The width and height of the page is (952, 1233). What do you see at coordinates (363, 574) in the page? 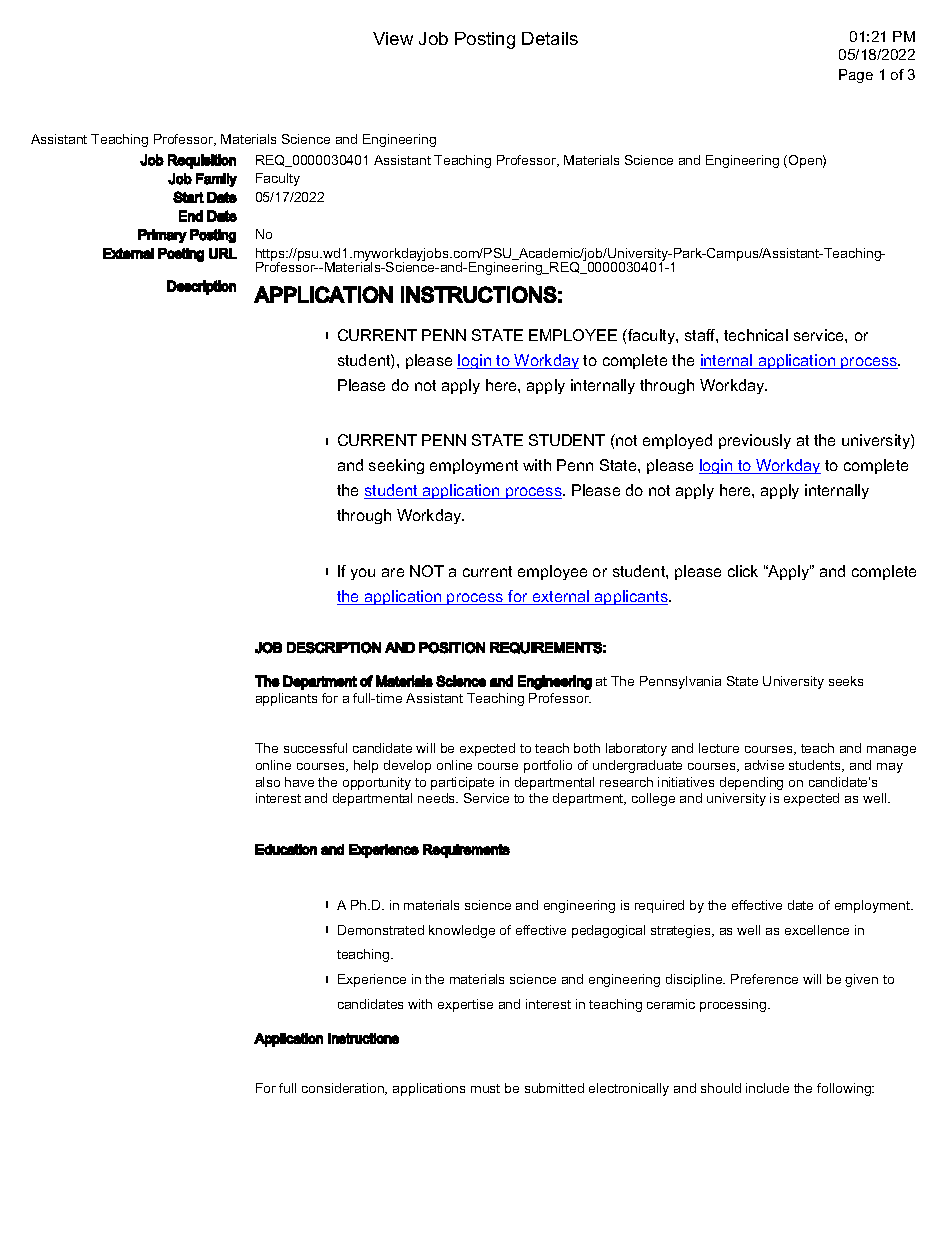
I see `you` at bounding box center [363, 574].
